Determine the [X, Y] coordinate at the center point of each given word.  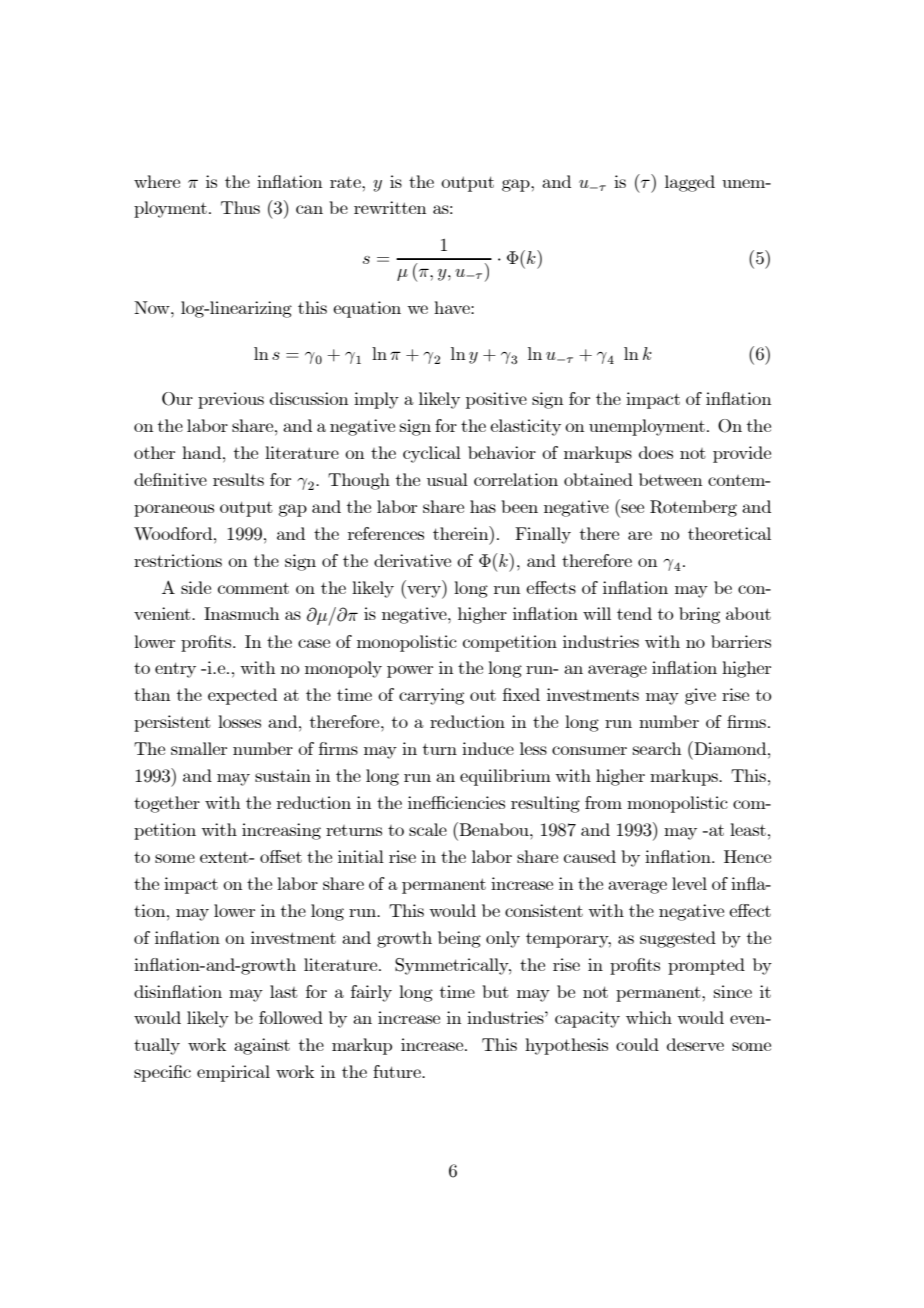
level [689, 883]
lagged [690, 183]
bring [699, 615]
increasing [281, 831]
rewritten [390, 207]
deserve [695, 1044]
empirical [233, 1073]
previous [231, 400]
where [157, 181]
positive [496, 400]
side [196, 587]
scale [428, 829]
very [424, 592]
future [398, 1071]
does [656, 452]
